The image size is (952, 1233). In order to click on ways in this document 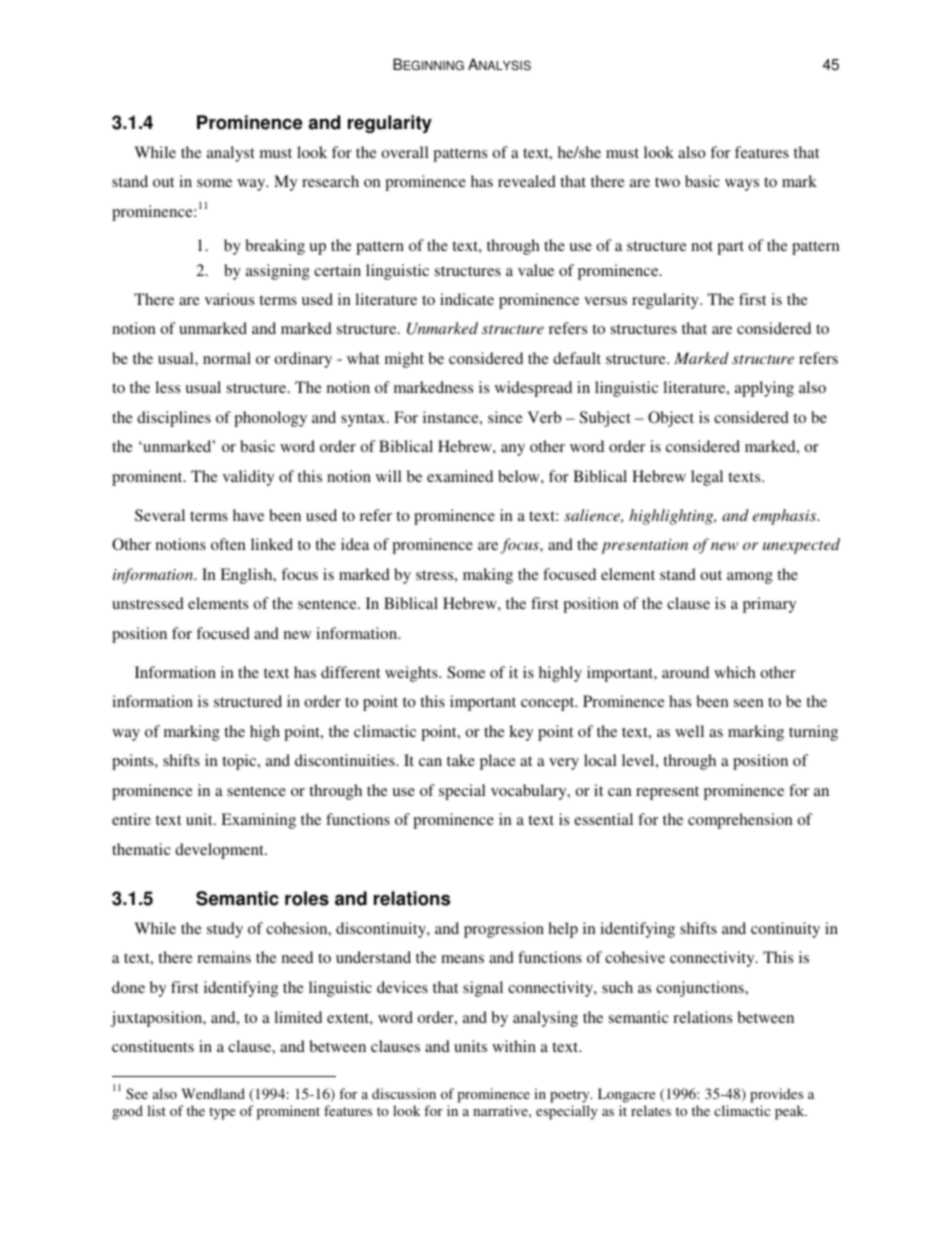, I will do `click(742, 185)`.
